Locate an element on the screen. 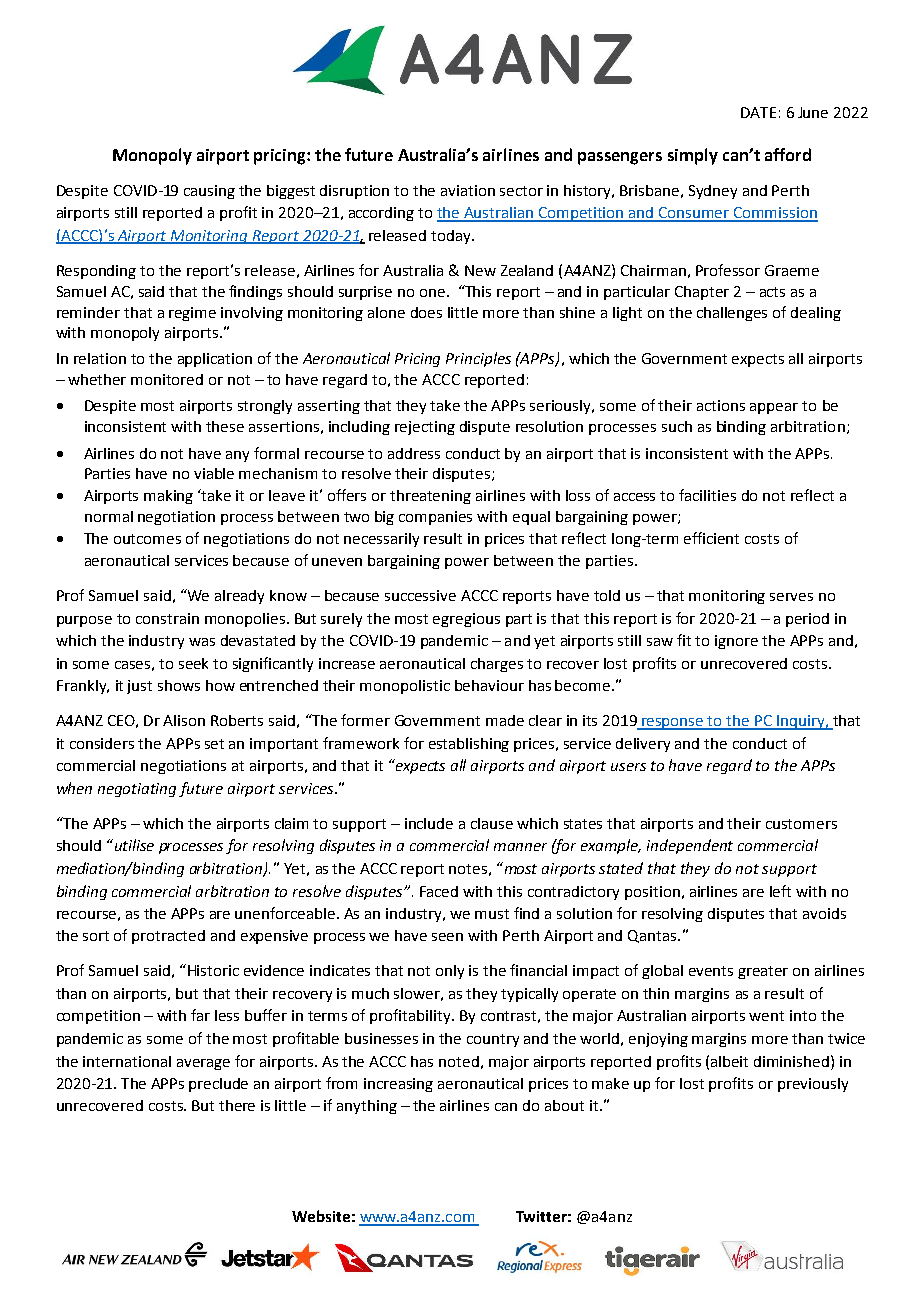 Image resolution: width=924 pixels, height=1308 pixels. egregious is located at coordinates (466, 620).
